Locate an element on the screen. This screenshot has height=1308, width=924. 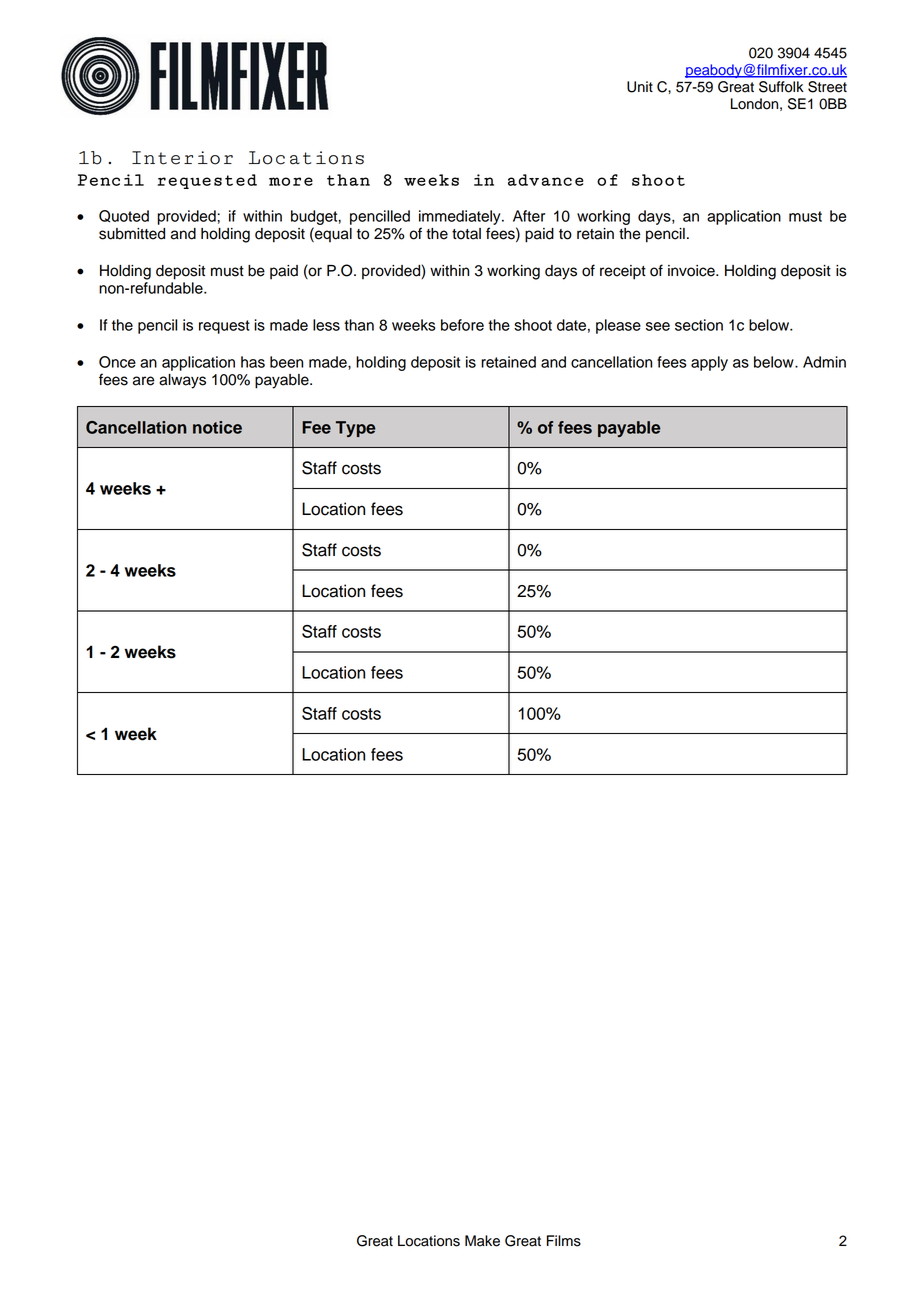
section is located at coordinates (699, 325).
